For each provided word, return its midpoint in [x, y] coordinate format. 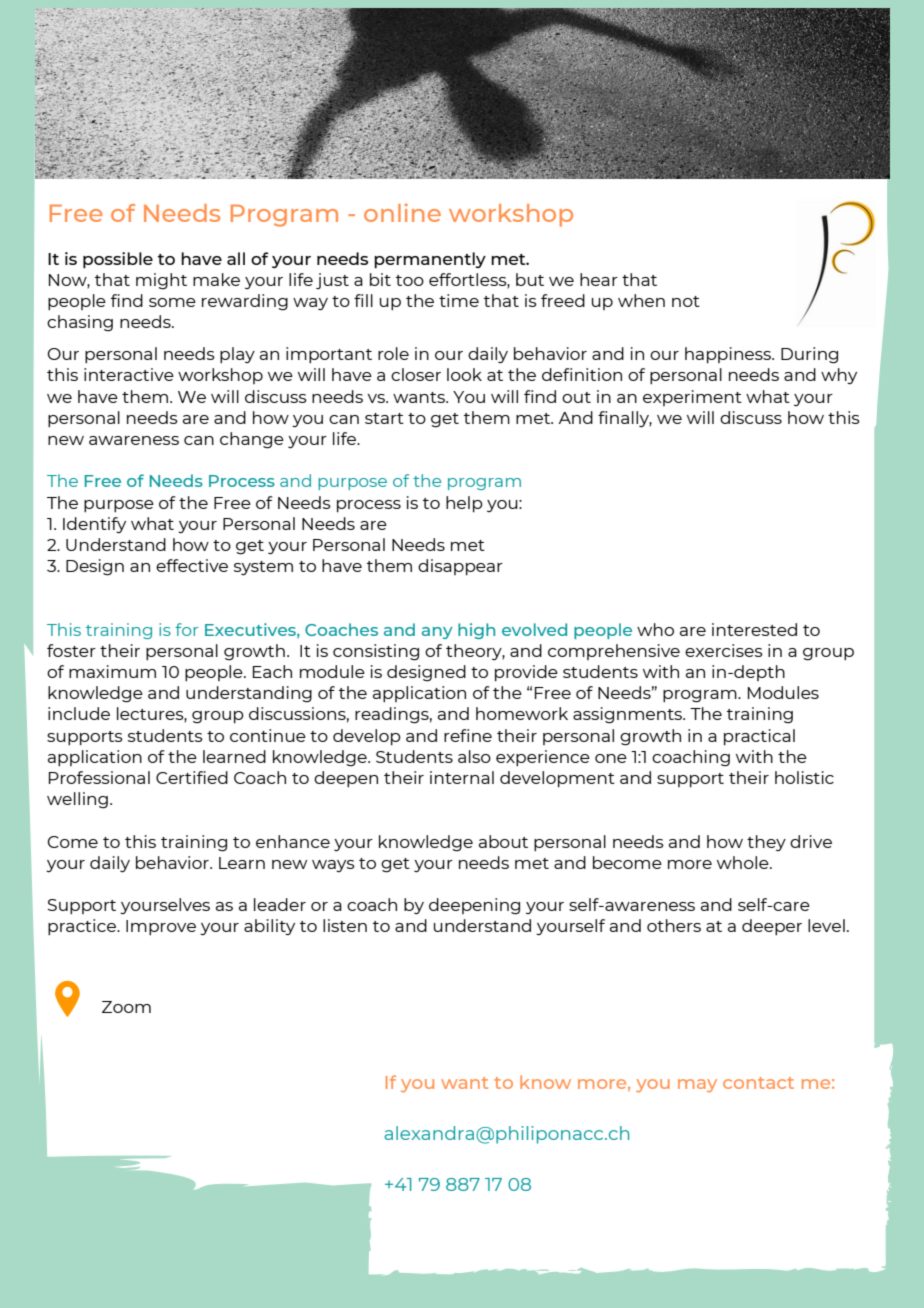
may [697, 1085]
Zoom [126, 1007]
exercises [724, 650]
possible [118, 260]
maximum [112, 671]
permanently [430, 260]
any [437, 633]
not [686, 301]
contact [758, 1083]
